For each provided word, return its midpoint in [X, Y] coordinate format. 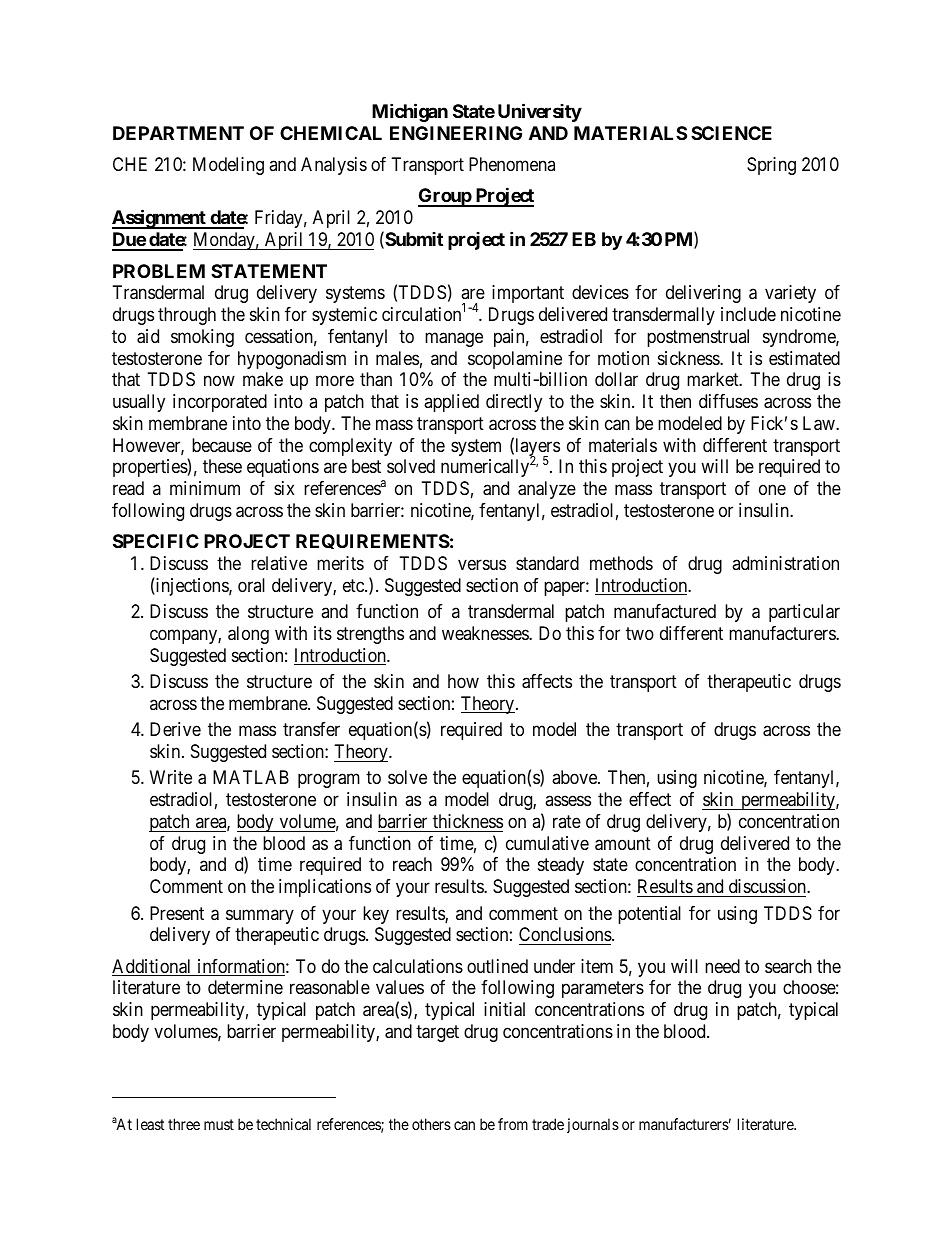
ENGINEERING [456, 133]
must [219, 1124]
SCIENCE [731, 133]
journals [593, 1125]
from [513, 1124]
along [248, 635]
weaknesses [486, 633]
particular [804, 613]
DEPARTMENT [178, 133]
